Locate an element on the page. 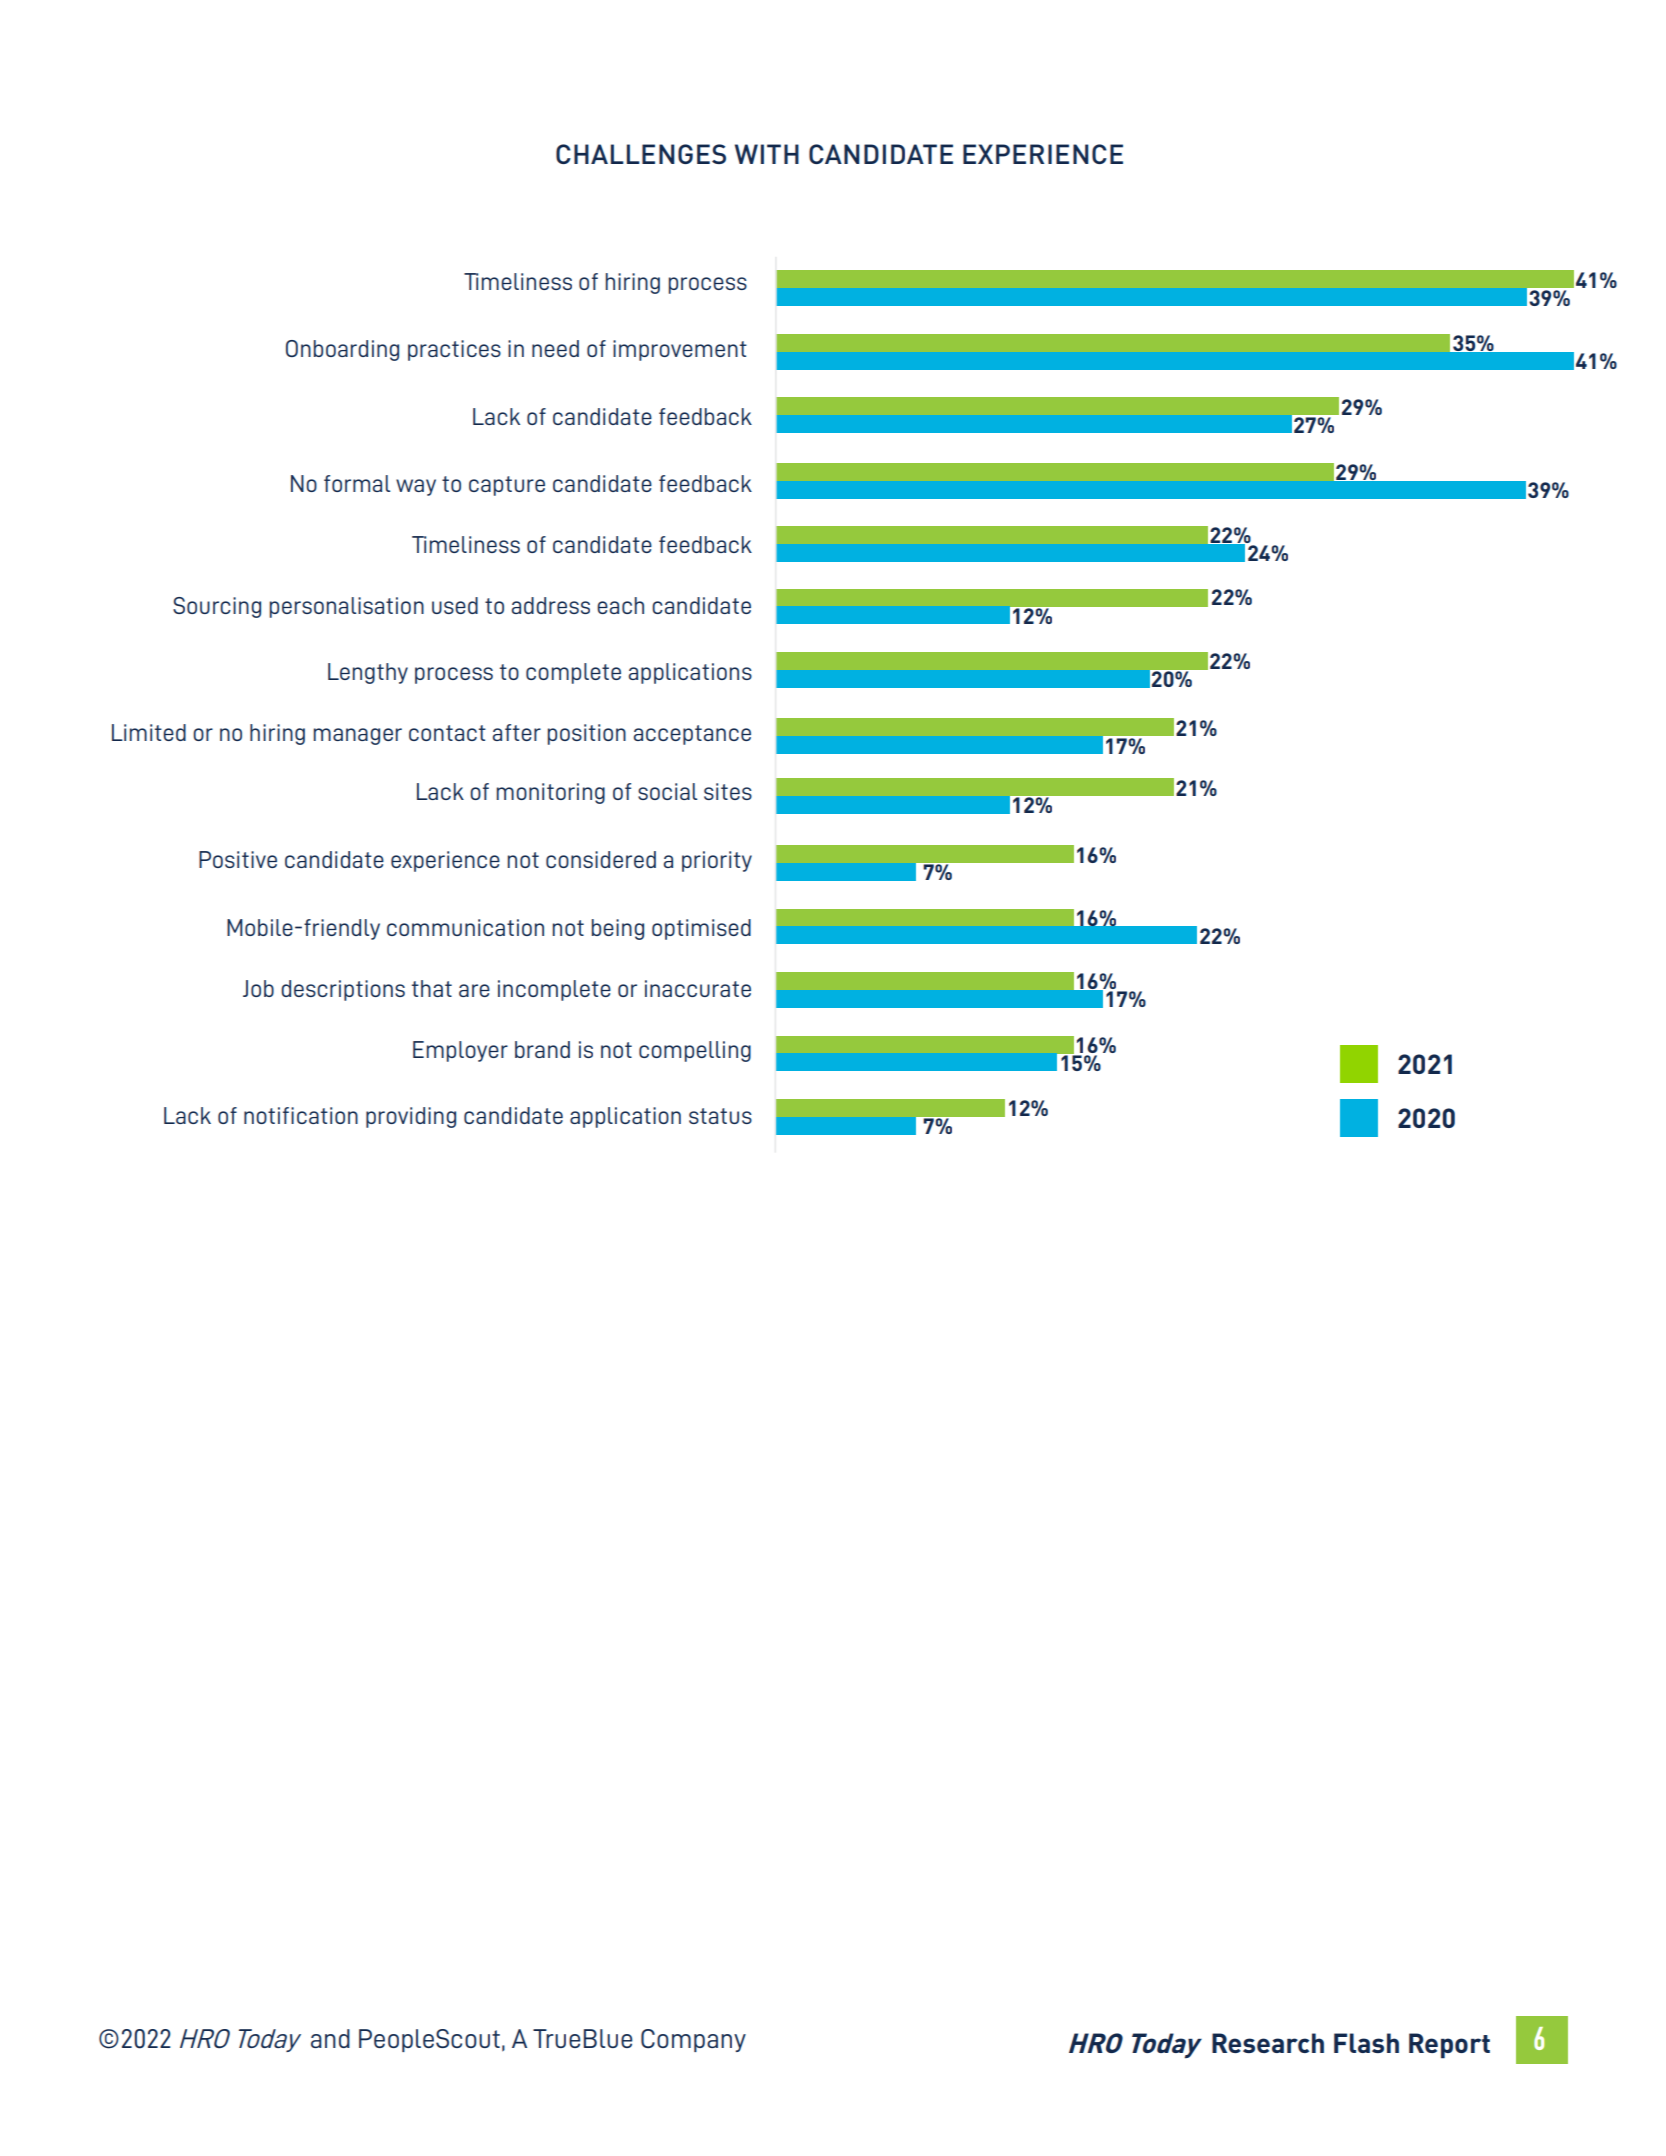  notification is located at coordinates (301, 1115).
